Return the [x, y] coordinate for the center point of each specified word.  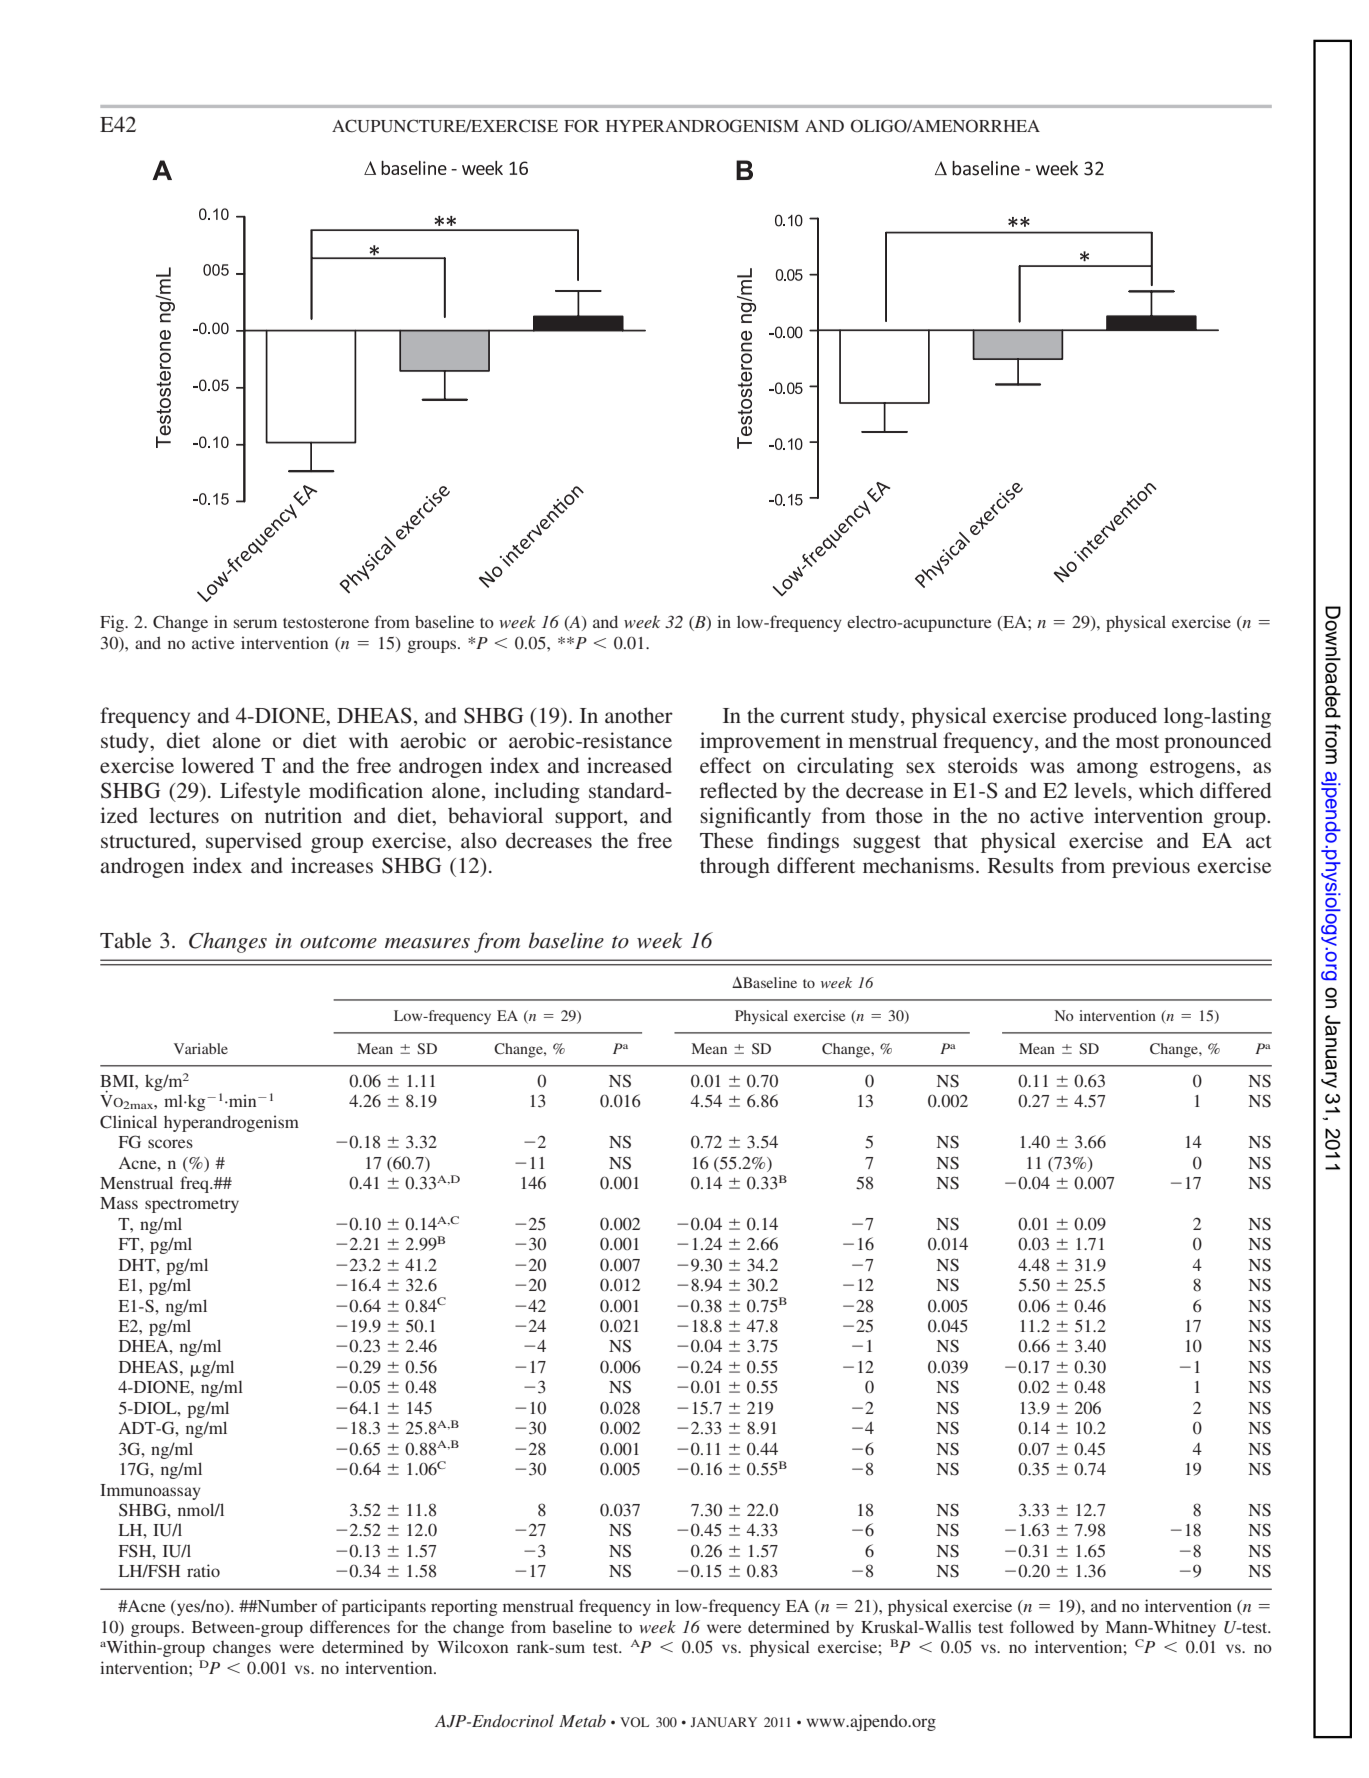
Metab [582, 1720]
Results [1021, 865]
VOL [634, 1722]
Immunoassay [150, 1492]
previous [1151, 867]
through [735, 867]
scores [170, 1143]
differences [350, 1626]
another [639, 715]
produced [1115, 717]
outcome [338, 942]
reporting [464, 1607]
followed [1042, 1626]
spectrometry [192, 1206]
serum [255, 623]
